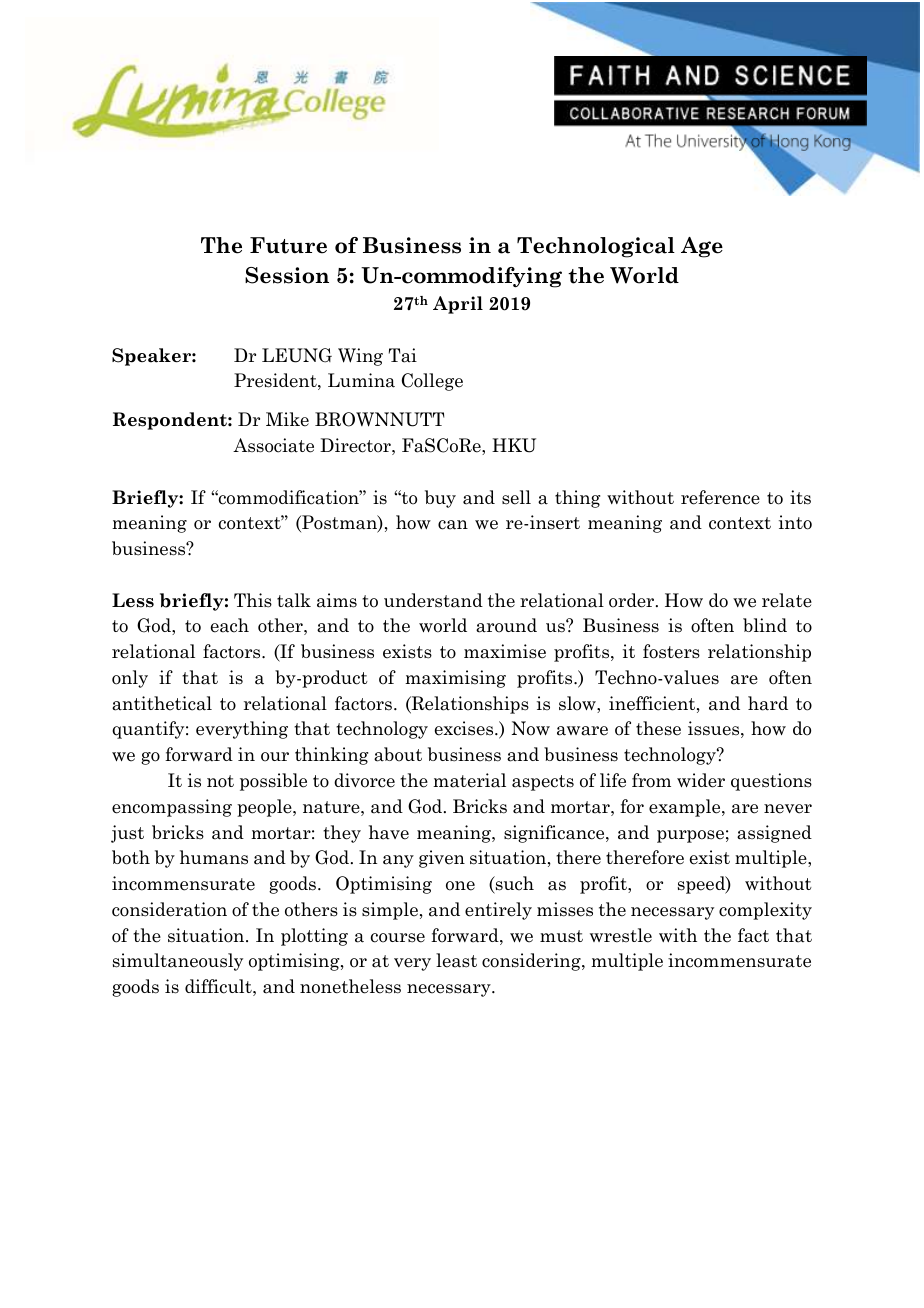  Describe the element at coordinates (720, 497) in the image. I see `reference` at that location.
